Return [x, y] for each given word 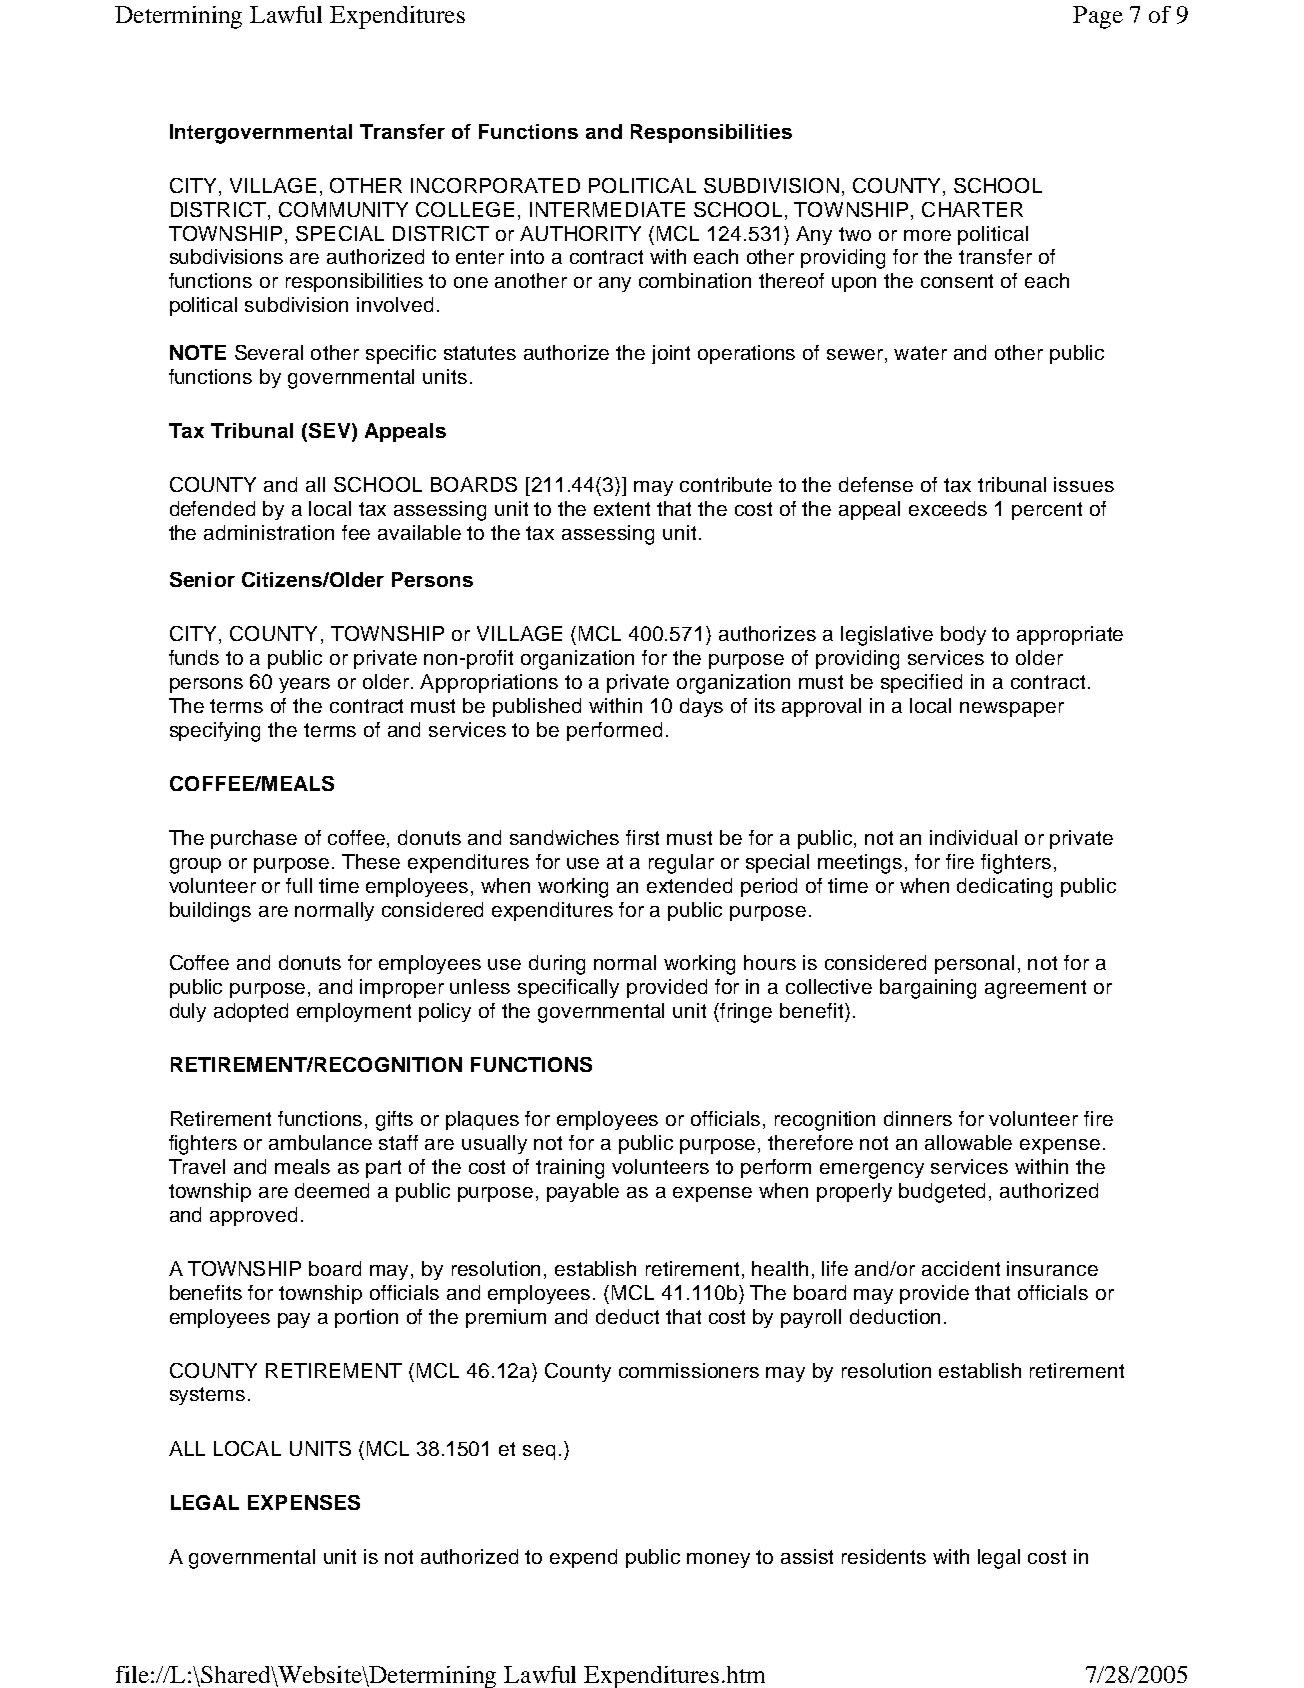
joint [671, 354]
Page [1098, 17]
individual [973, 837]
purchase [254, 839]
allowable [968, 1142]
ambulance [320, 1142]
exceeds [948, 508]
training [570, 1169]
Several [269, 352]
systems [207, 1396]
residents [884, 1556]
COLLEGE [465, 209]
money [718, 1560]
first [642, 837]
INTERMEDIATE [607, 209]
